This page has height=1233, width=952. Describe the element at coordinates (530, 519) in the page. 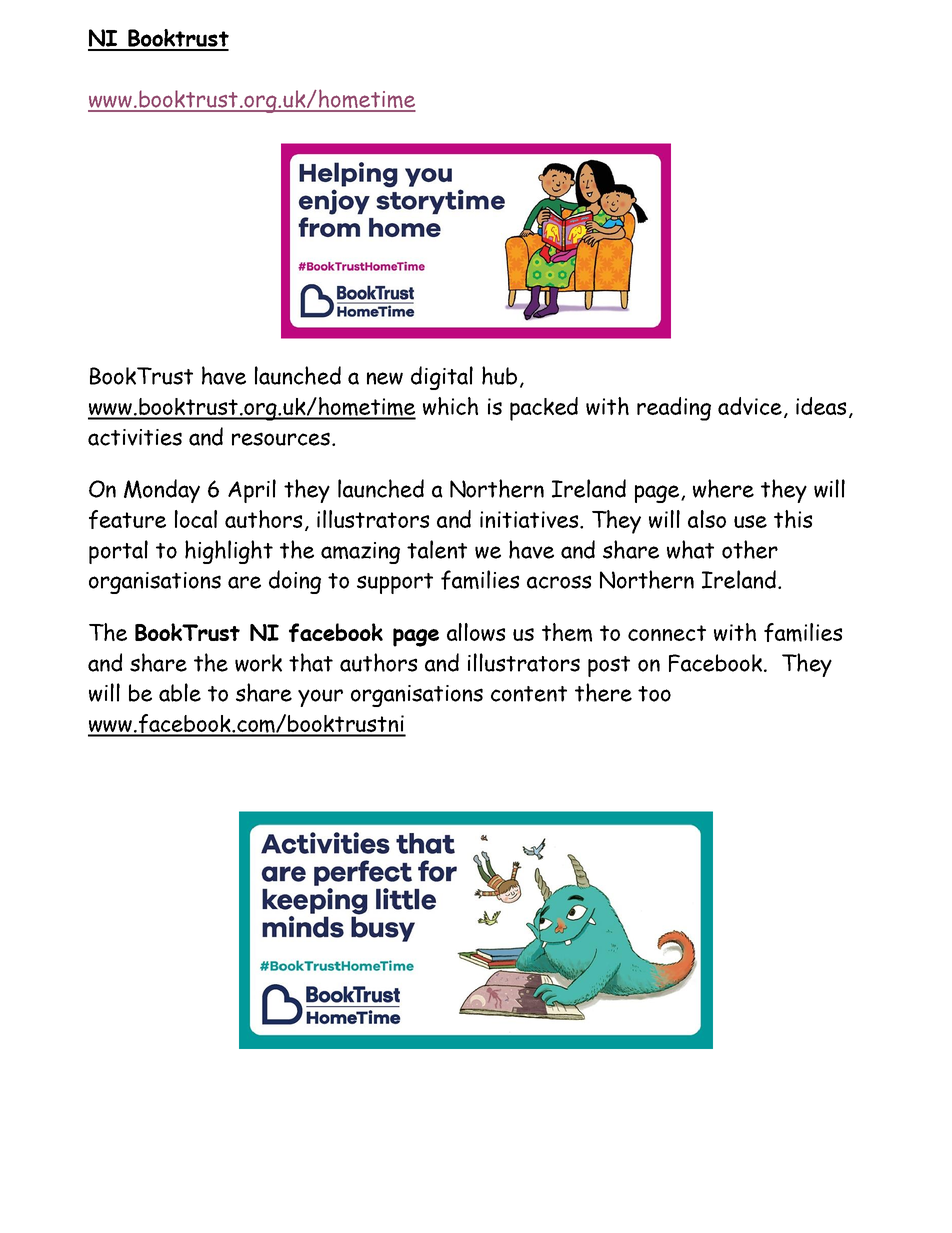

I see `initiatives` at that location.
